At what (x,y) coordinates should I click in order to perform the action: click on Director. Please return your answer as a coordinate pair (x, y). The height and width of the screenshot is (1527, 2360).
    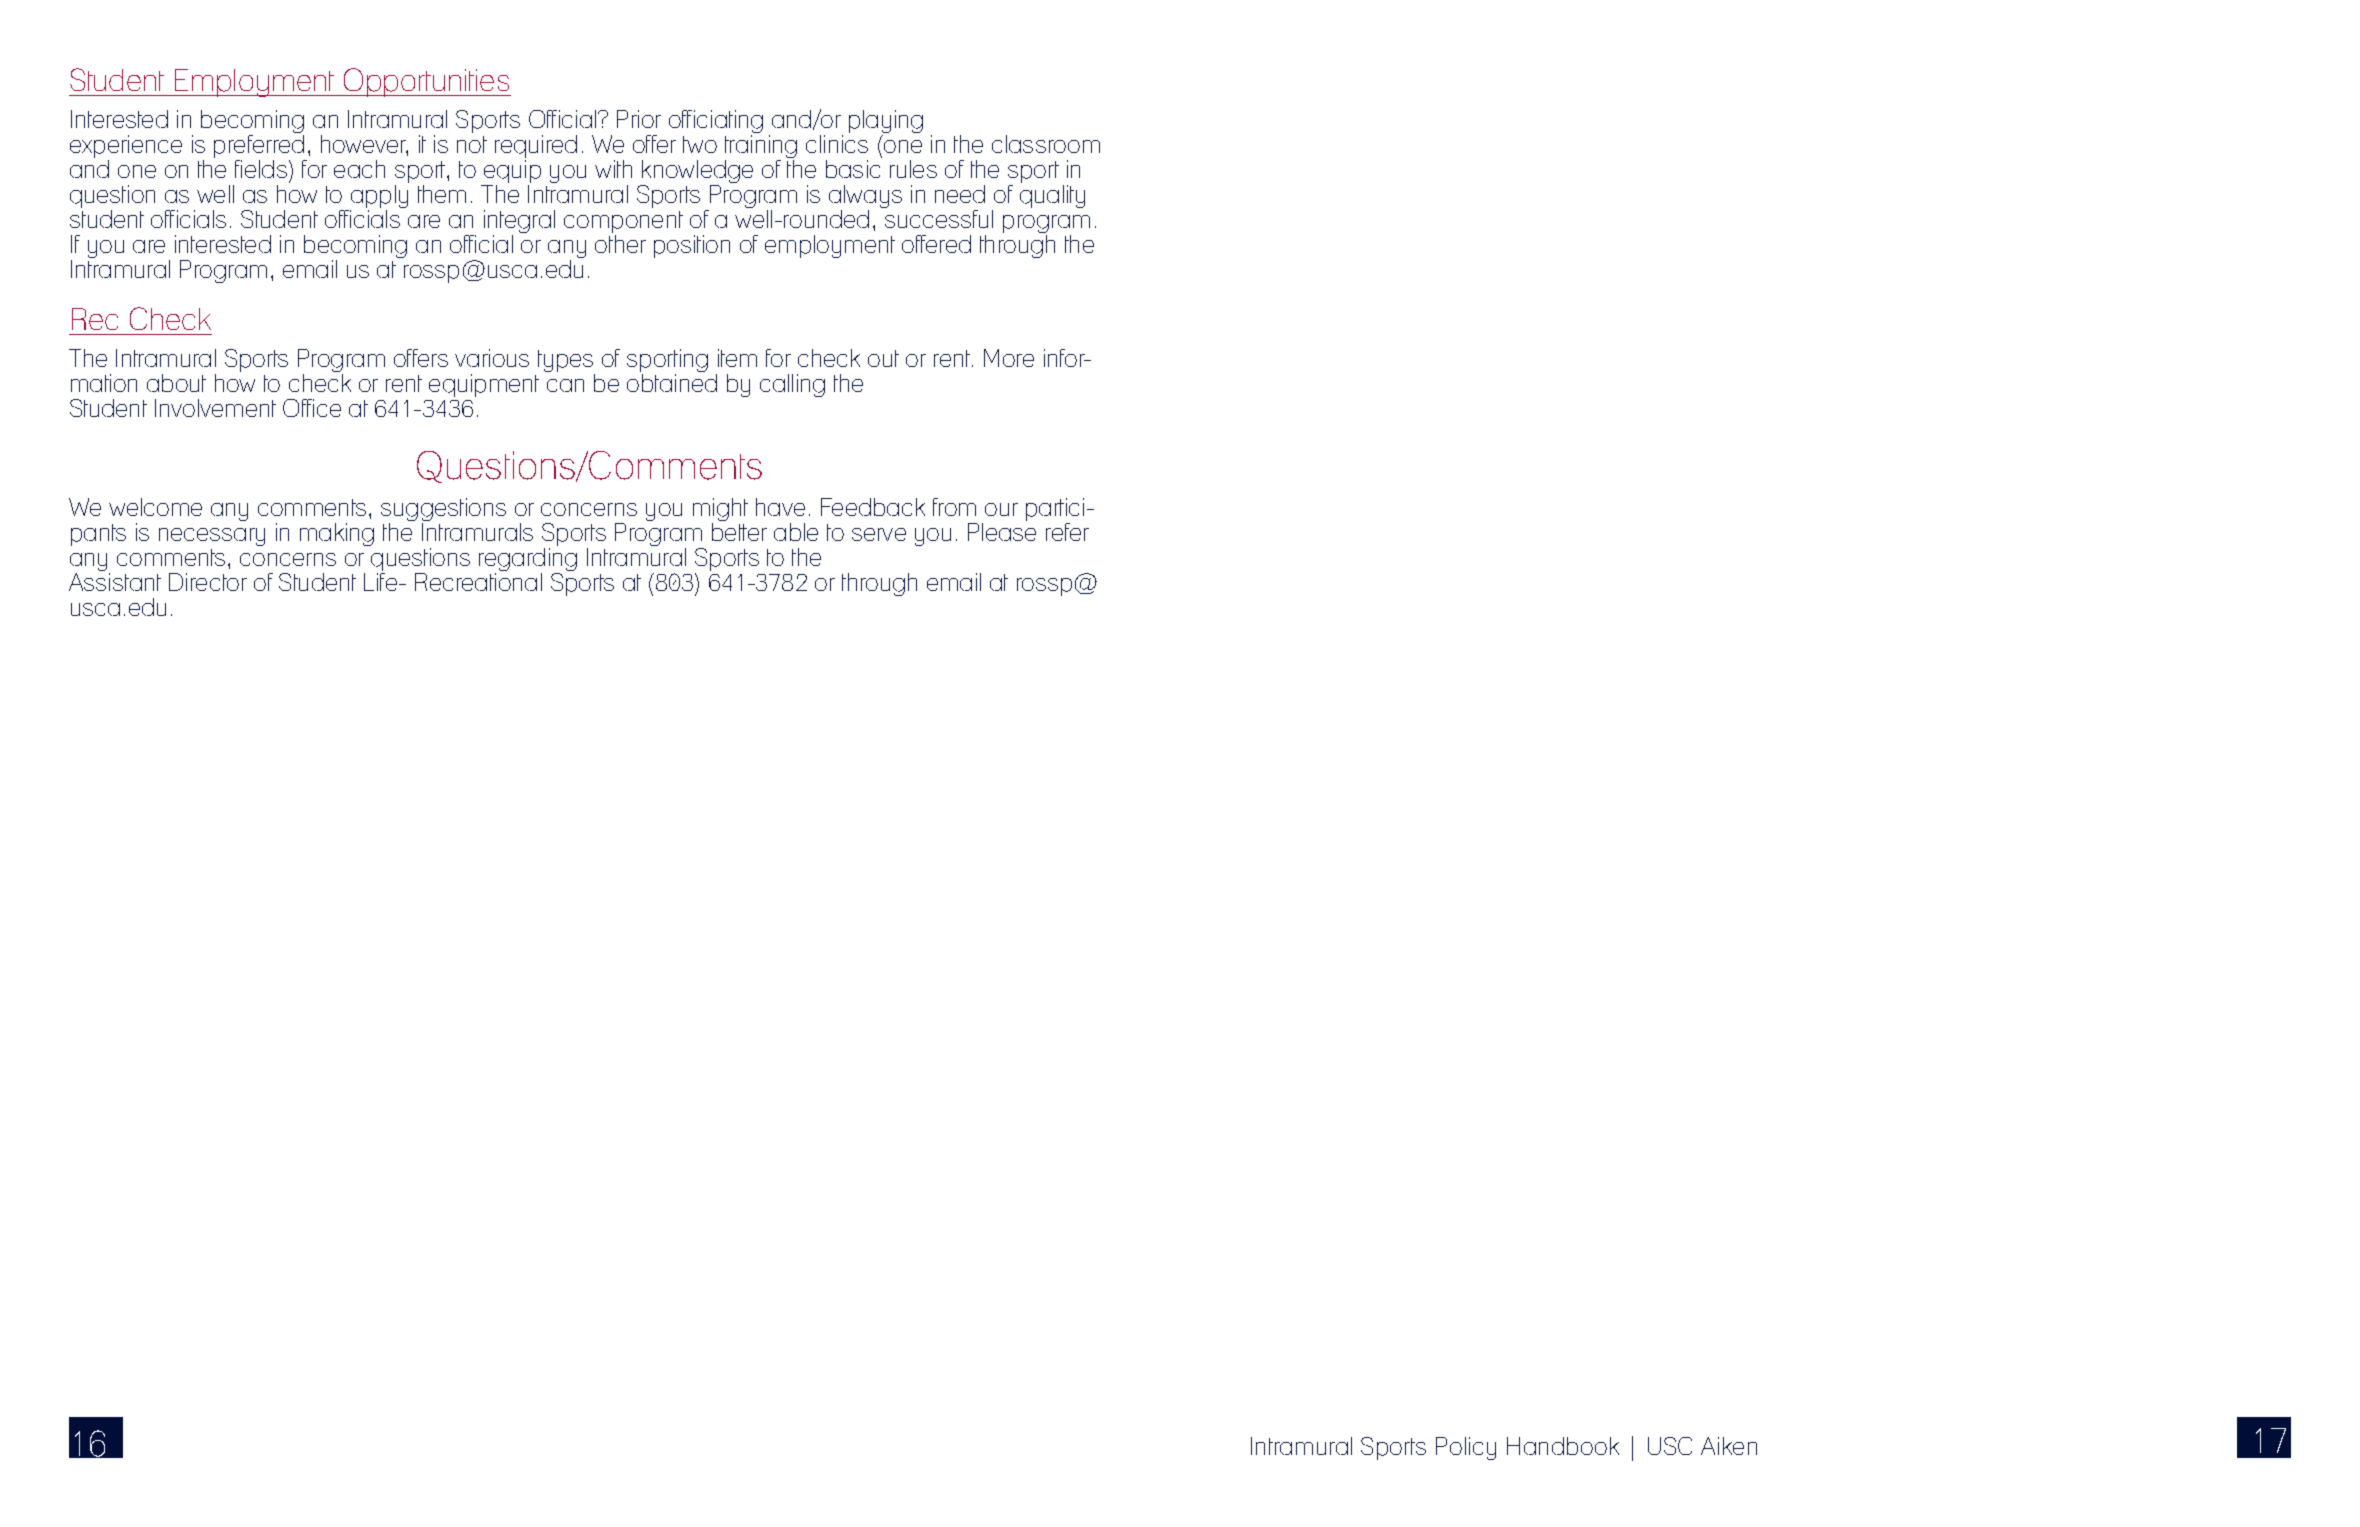
    Looking at the image, I should click on (208, 582).
